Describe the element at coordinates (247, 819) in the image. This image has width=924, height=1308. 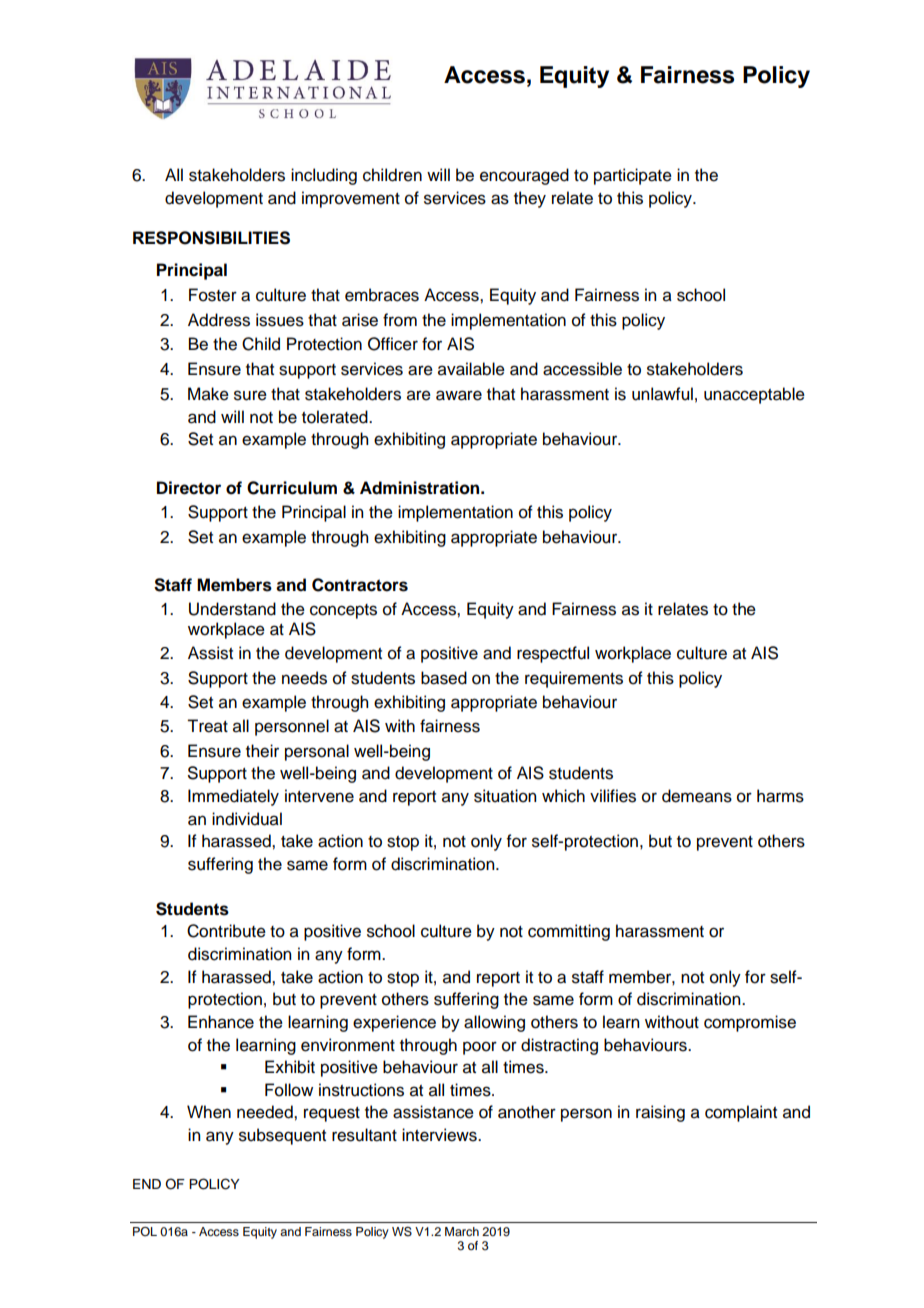
I see `individual` at that location.
